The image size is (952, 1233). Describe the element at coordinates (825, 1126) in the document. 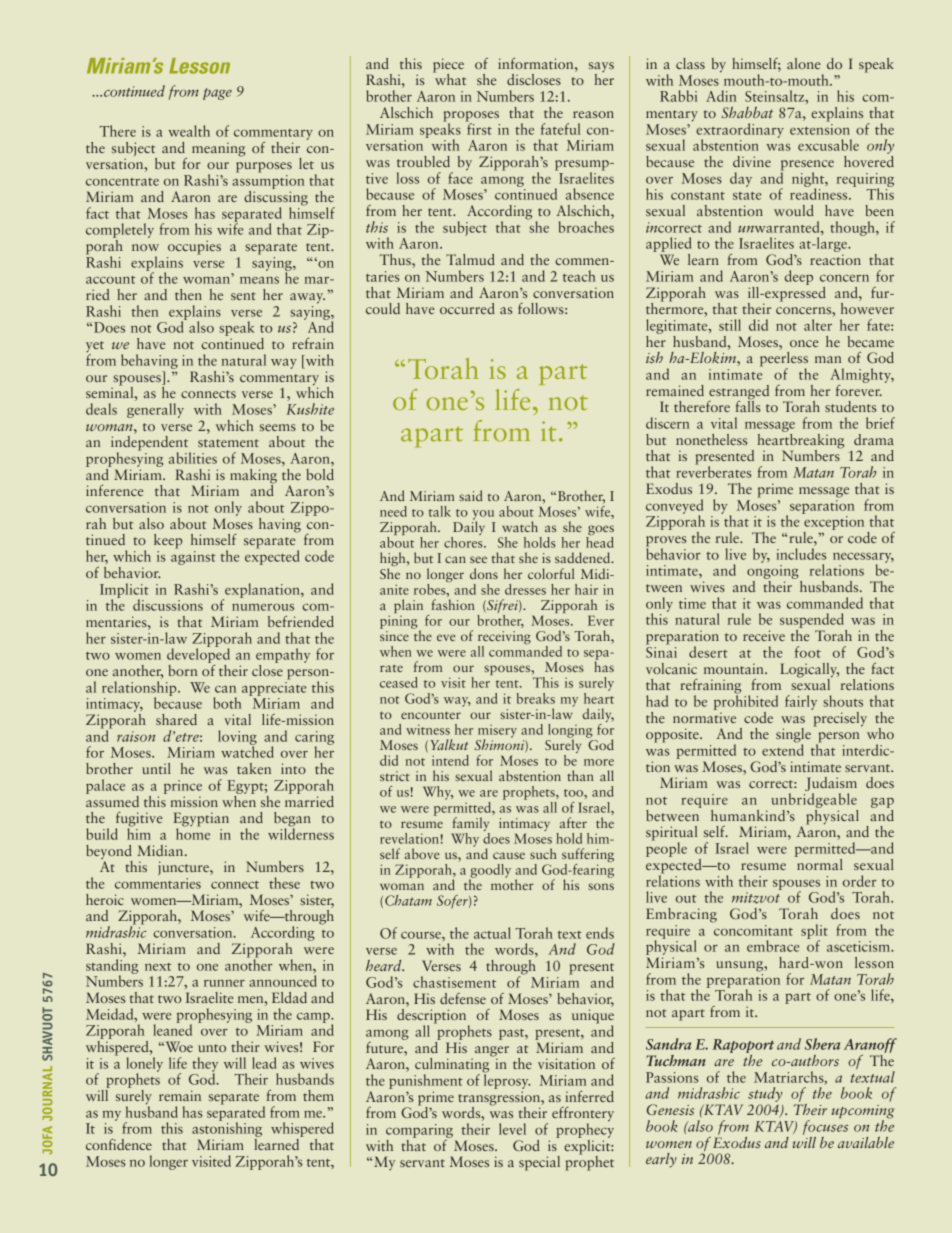

I see `focuses` at that location.
